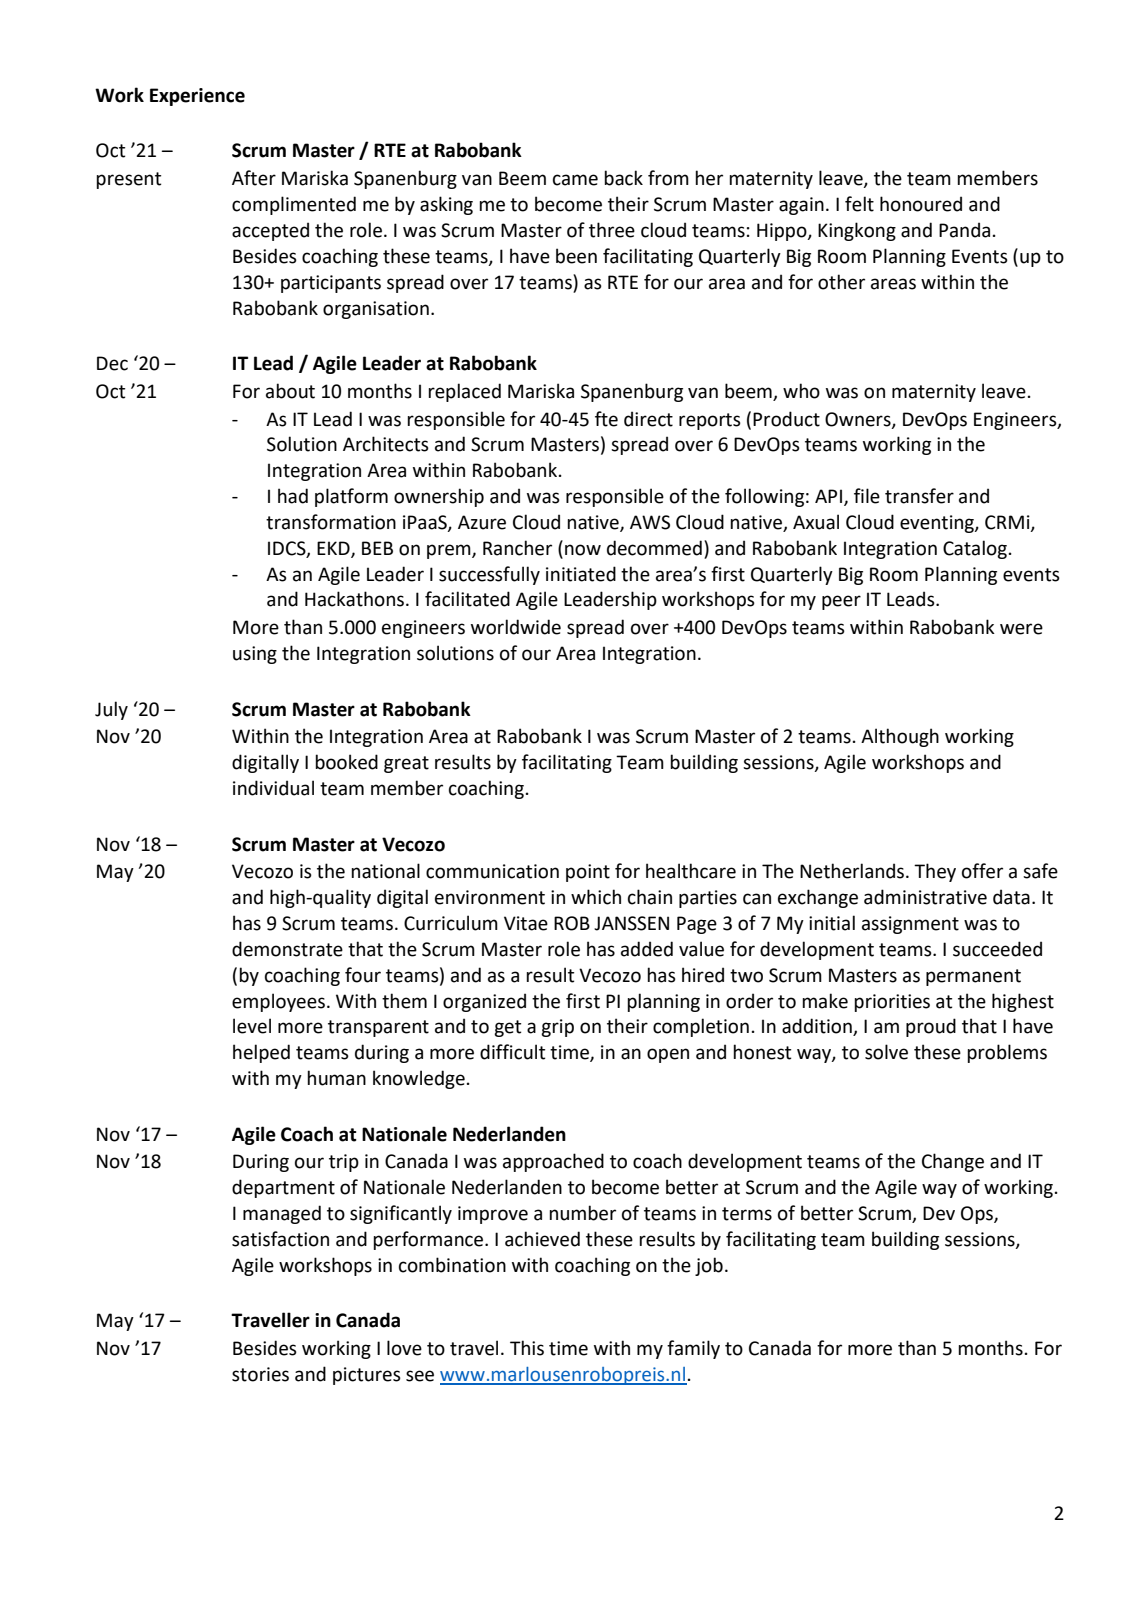  What do you see at coordinates (293, 496) in the image?
I see `had` at bounding box center [293, 496].
